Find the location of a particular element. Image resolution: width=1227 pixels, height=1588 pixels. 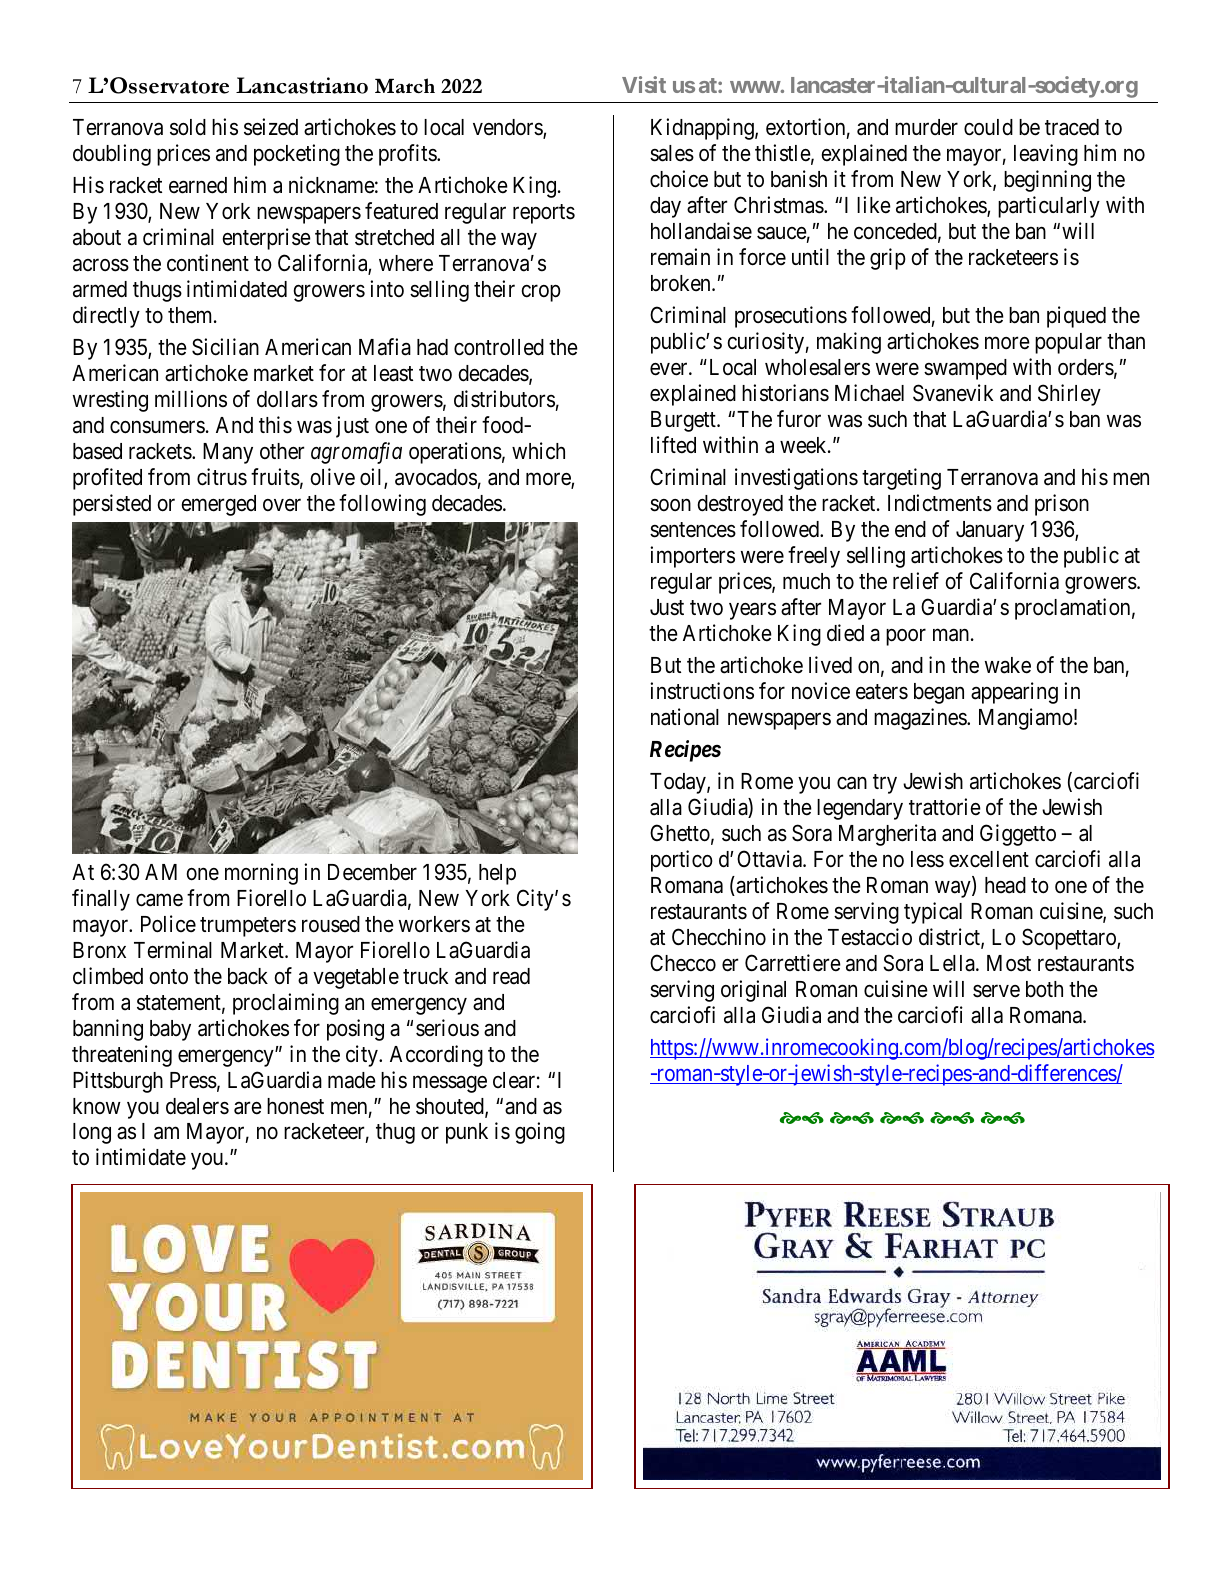

could is located at coordinates (988, 127).
